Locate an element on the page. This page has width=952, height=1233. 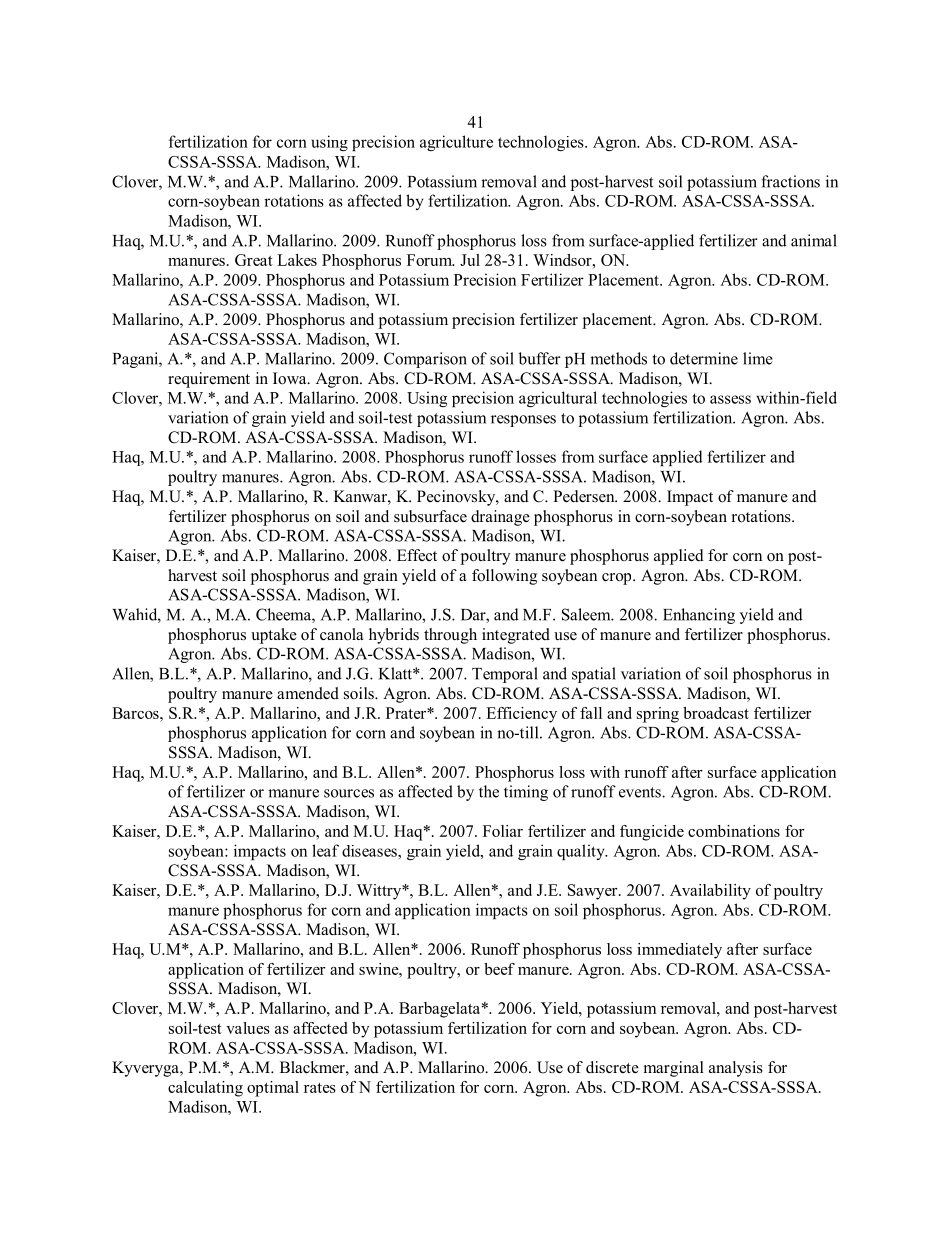
Iowa is located at coordinates (291, 378).
